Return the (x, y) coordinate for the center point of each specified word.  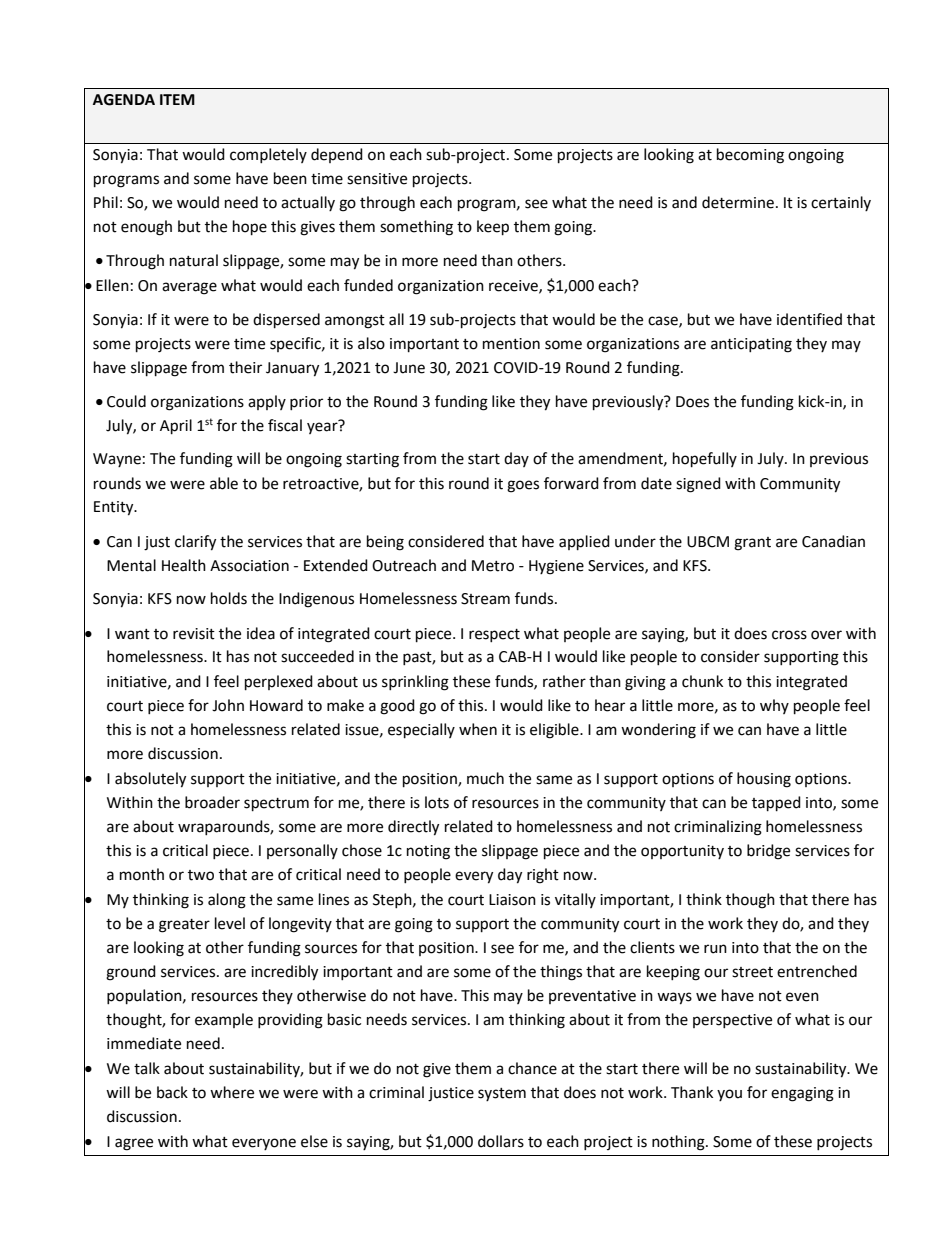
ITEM (177, 99)
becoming (750, 156)
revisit (194, 634)
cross (789, 635)
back (172, 1092)
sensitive (377, 179)
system (502, 1094)
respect (494, 635)
